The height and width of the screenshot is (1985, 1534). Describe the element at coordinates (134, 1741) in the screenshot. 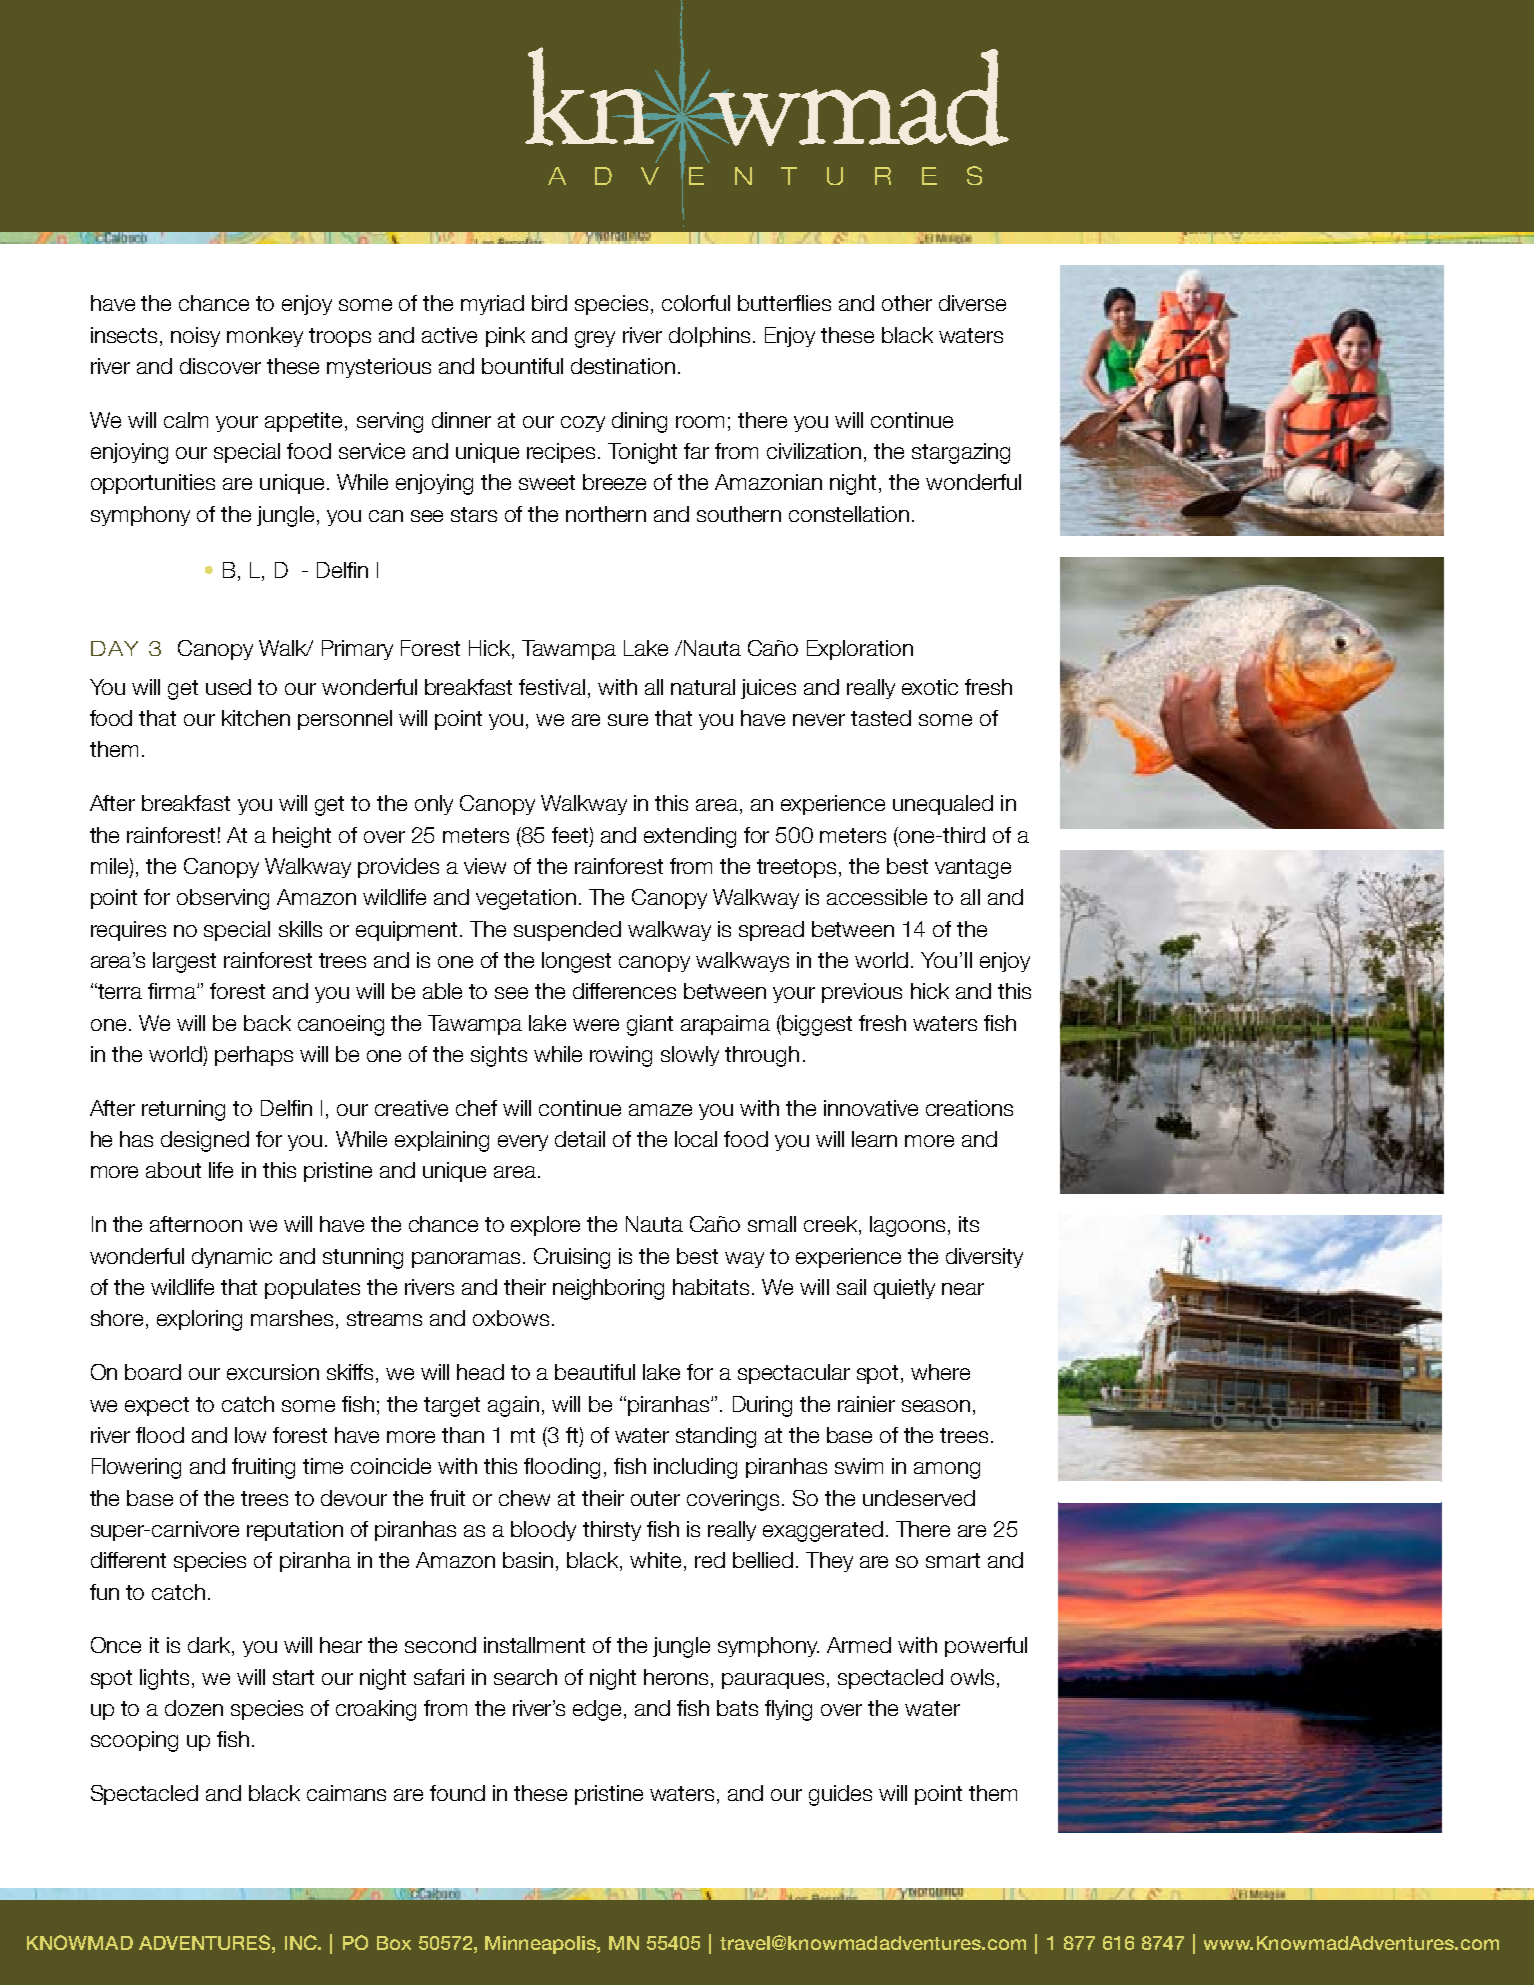

I see `scooping` at that location.
